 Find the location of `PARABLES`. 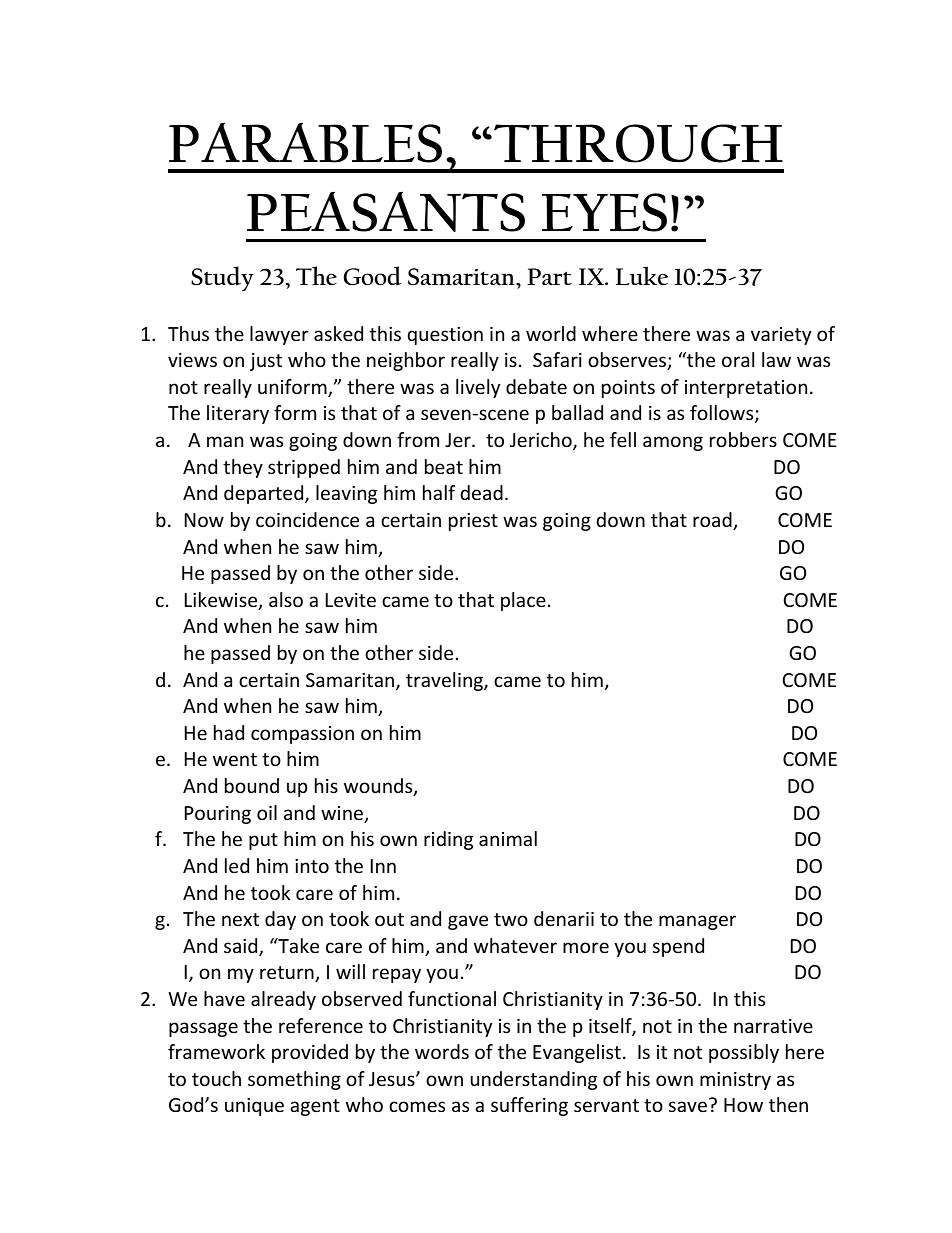

PARABLES is located at coordinates (305, 142).
